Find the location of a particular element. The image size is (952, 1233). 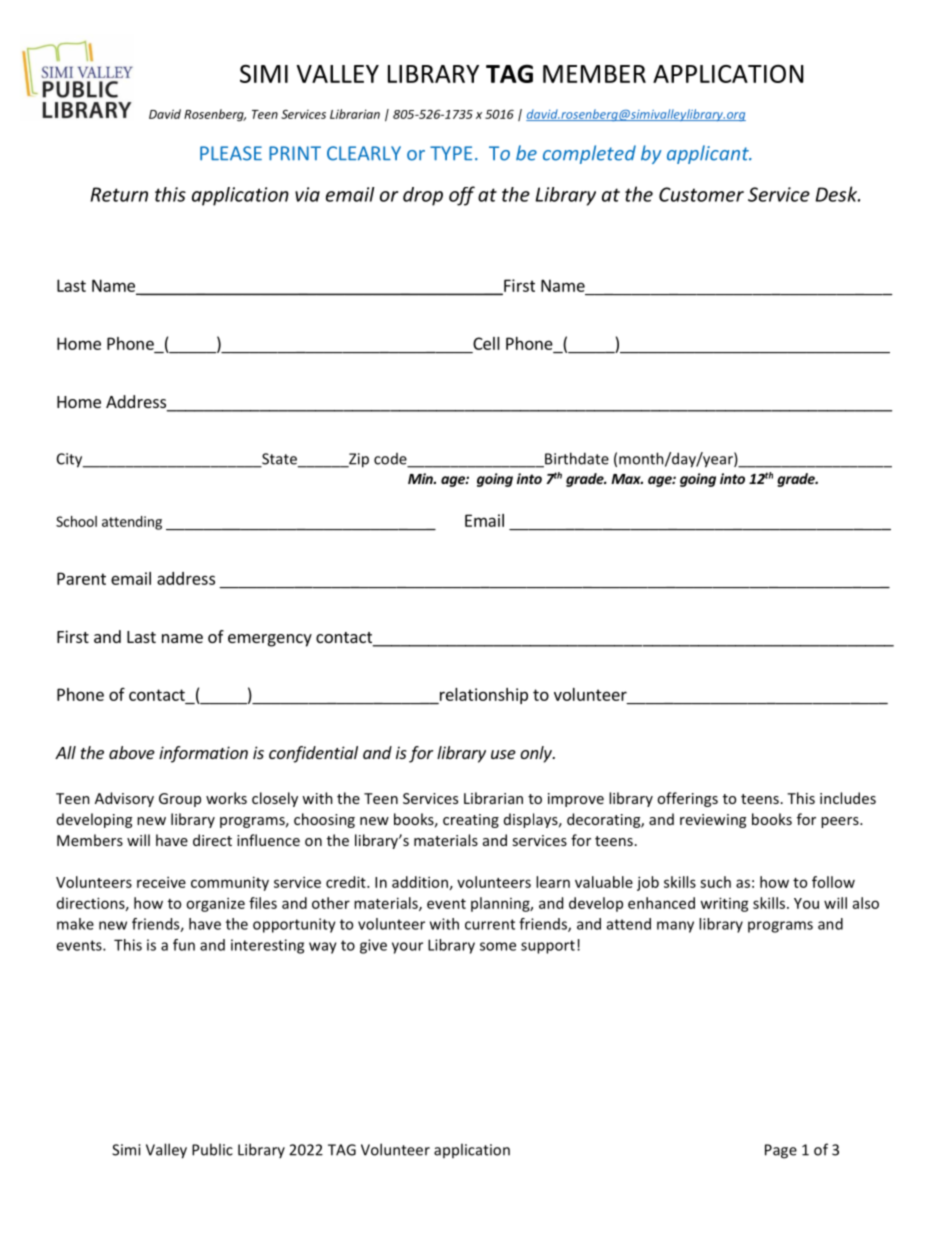

TYPE is located at coordinates (451, 153).
